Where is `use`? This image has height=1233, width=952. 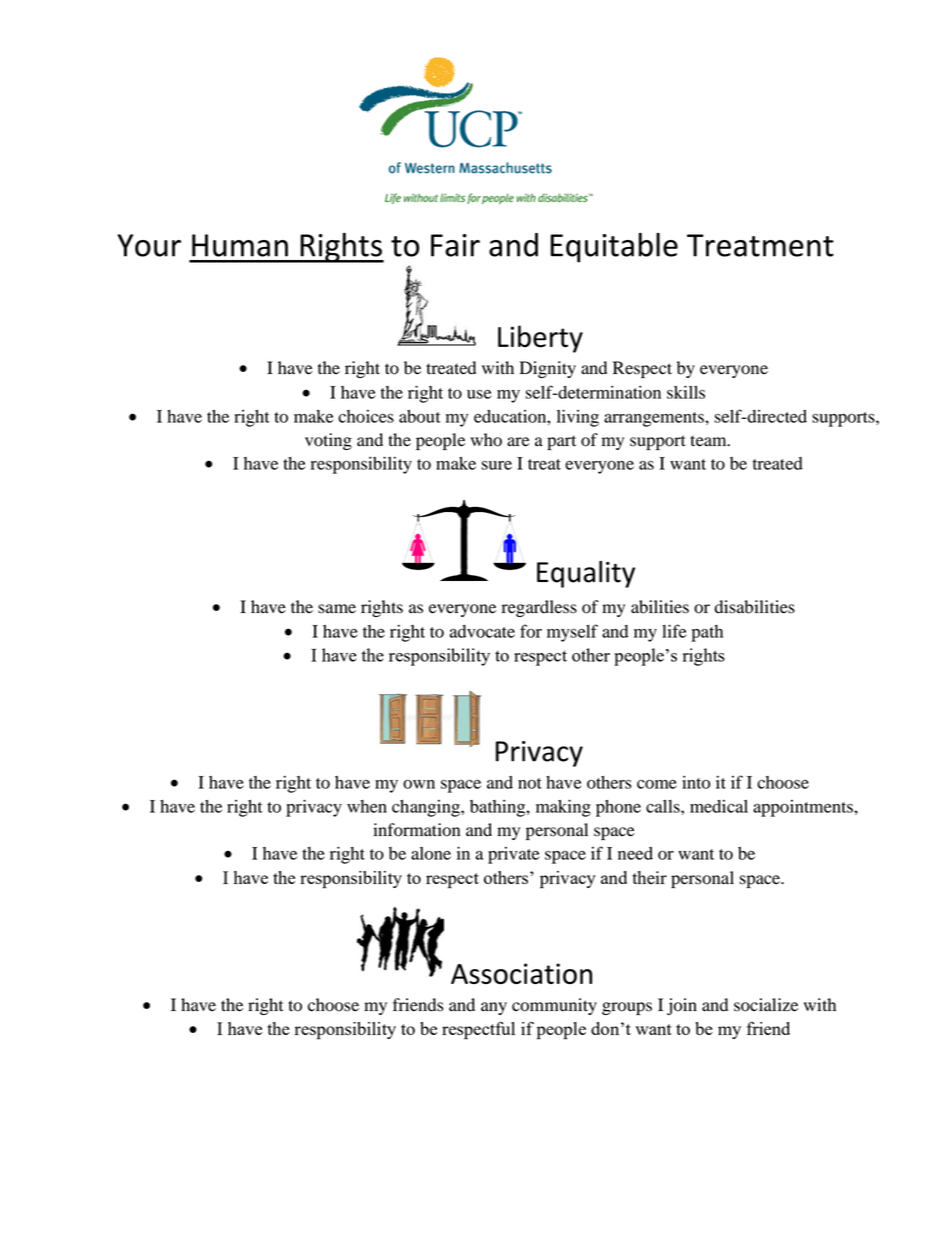
use is located at coordinates (479, 394).
